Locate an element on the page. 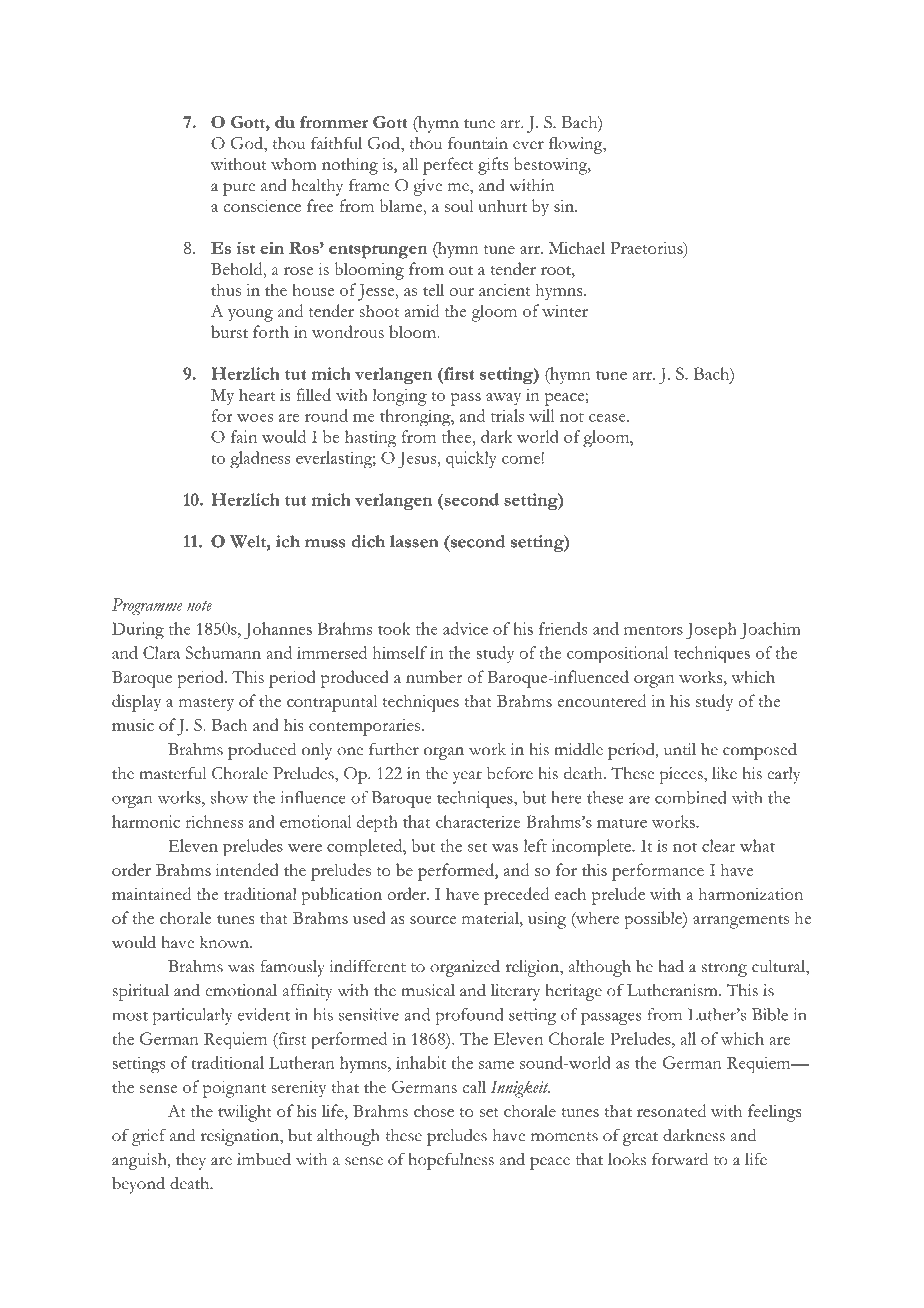  pure is located at coordinates (239, 189).
